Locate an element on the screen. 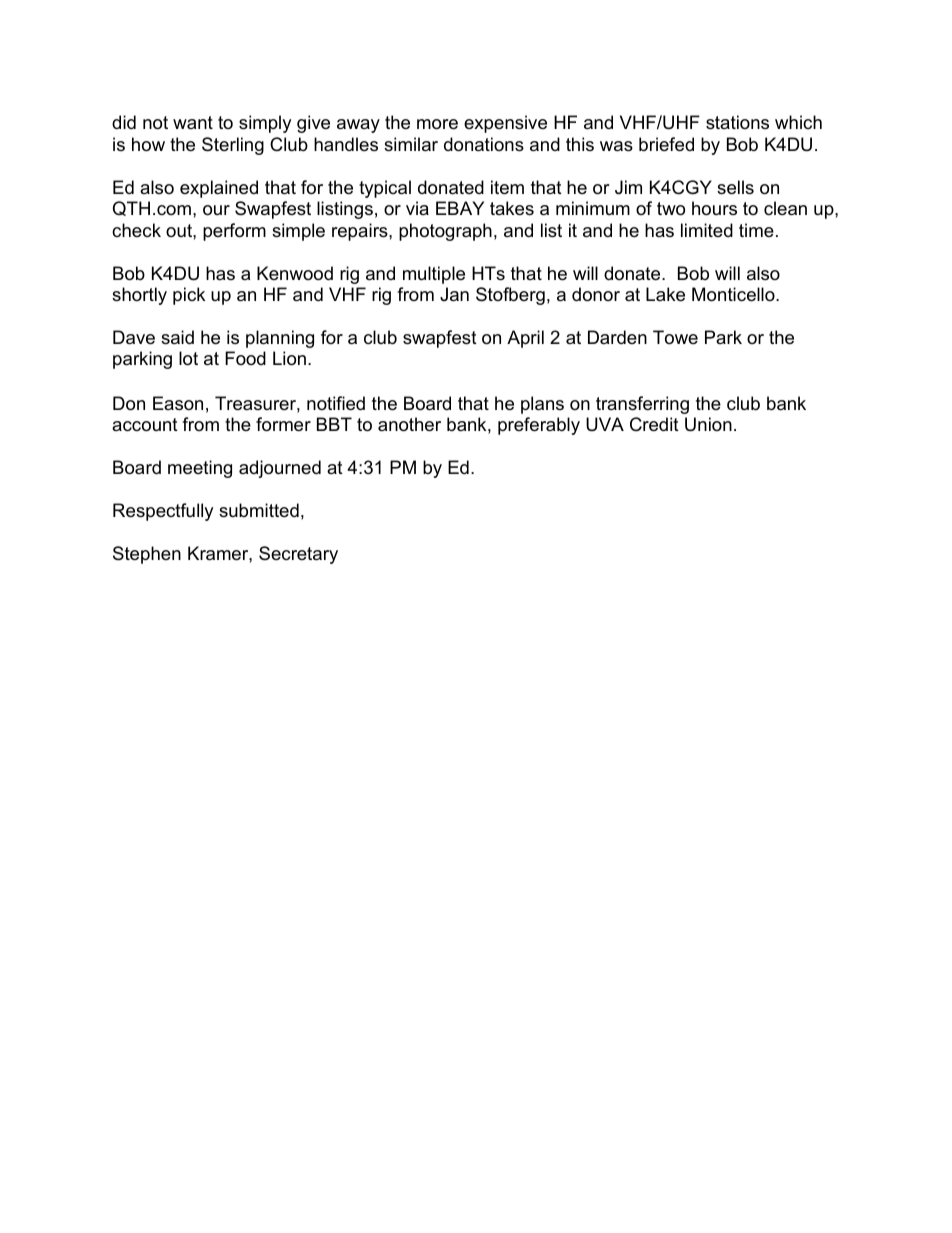  donations is located at coordinates (484, 144).
